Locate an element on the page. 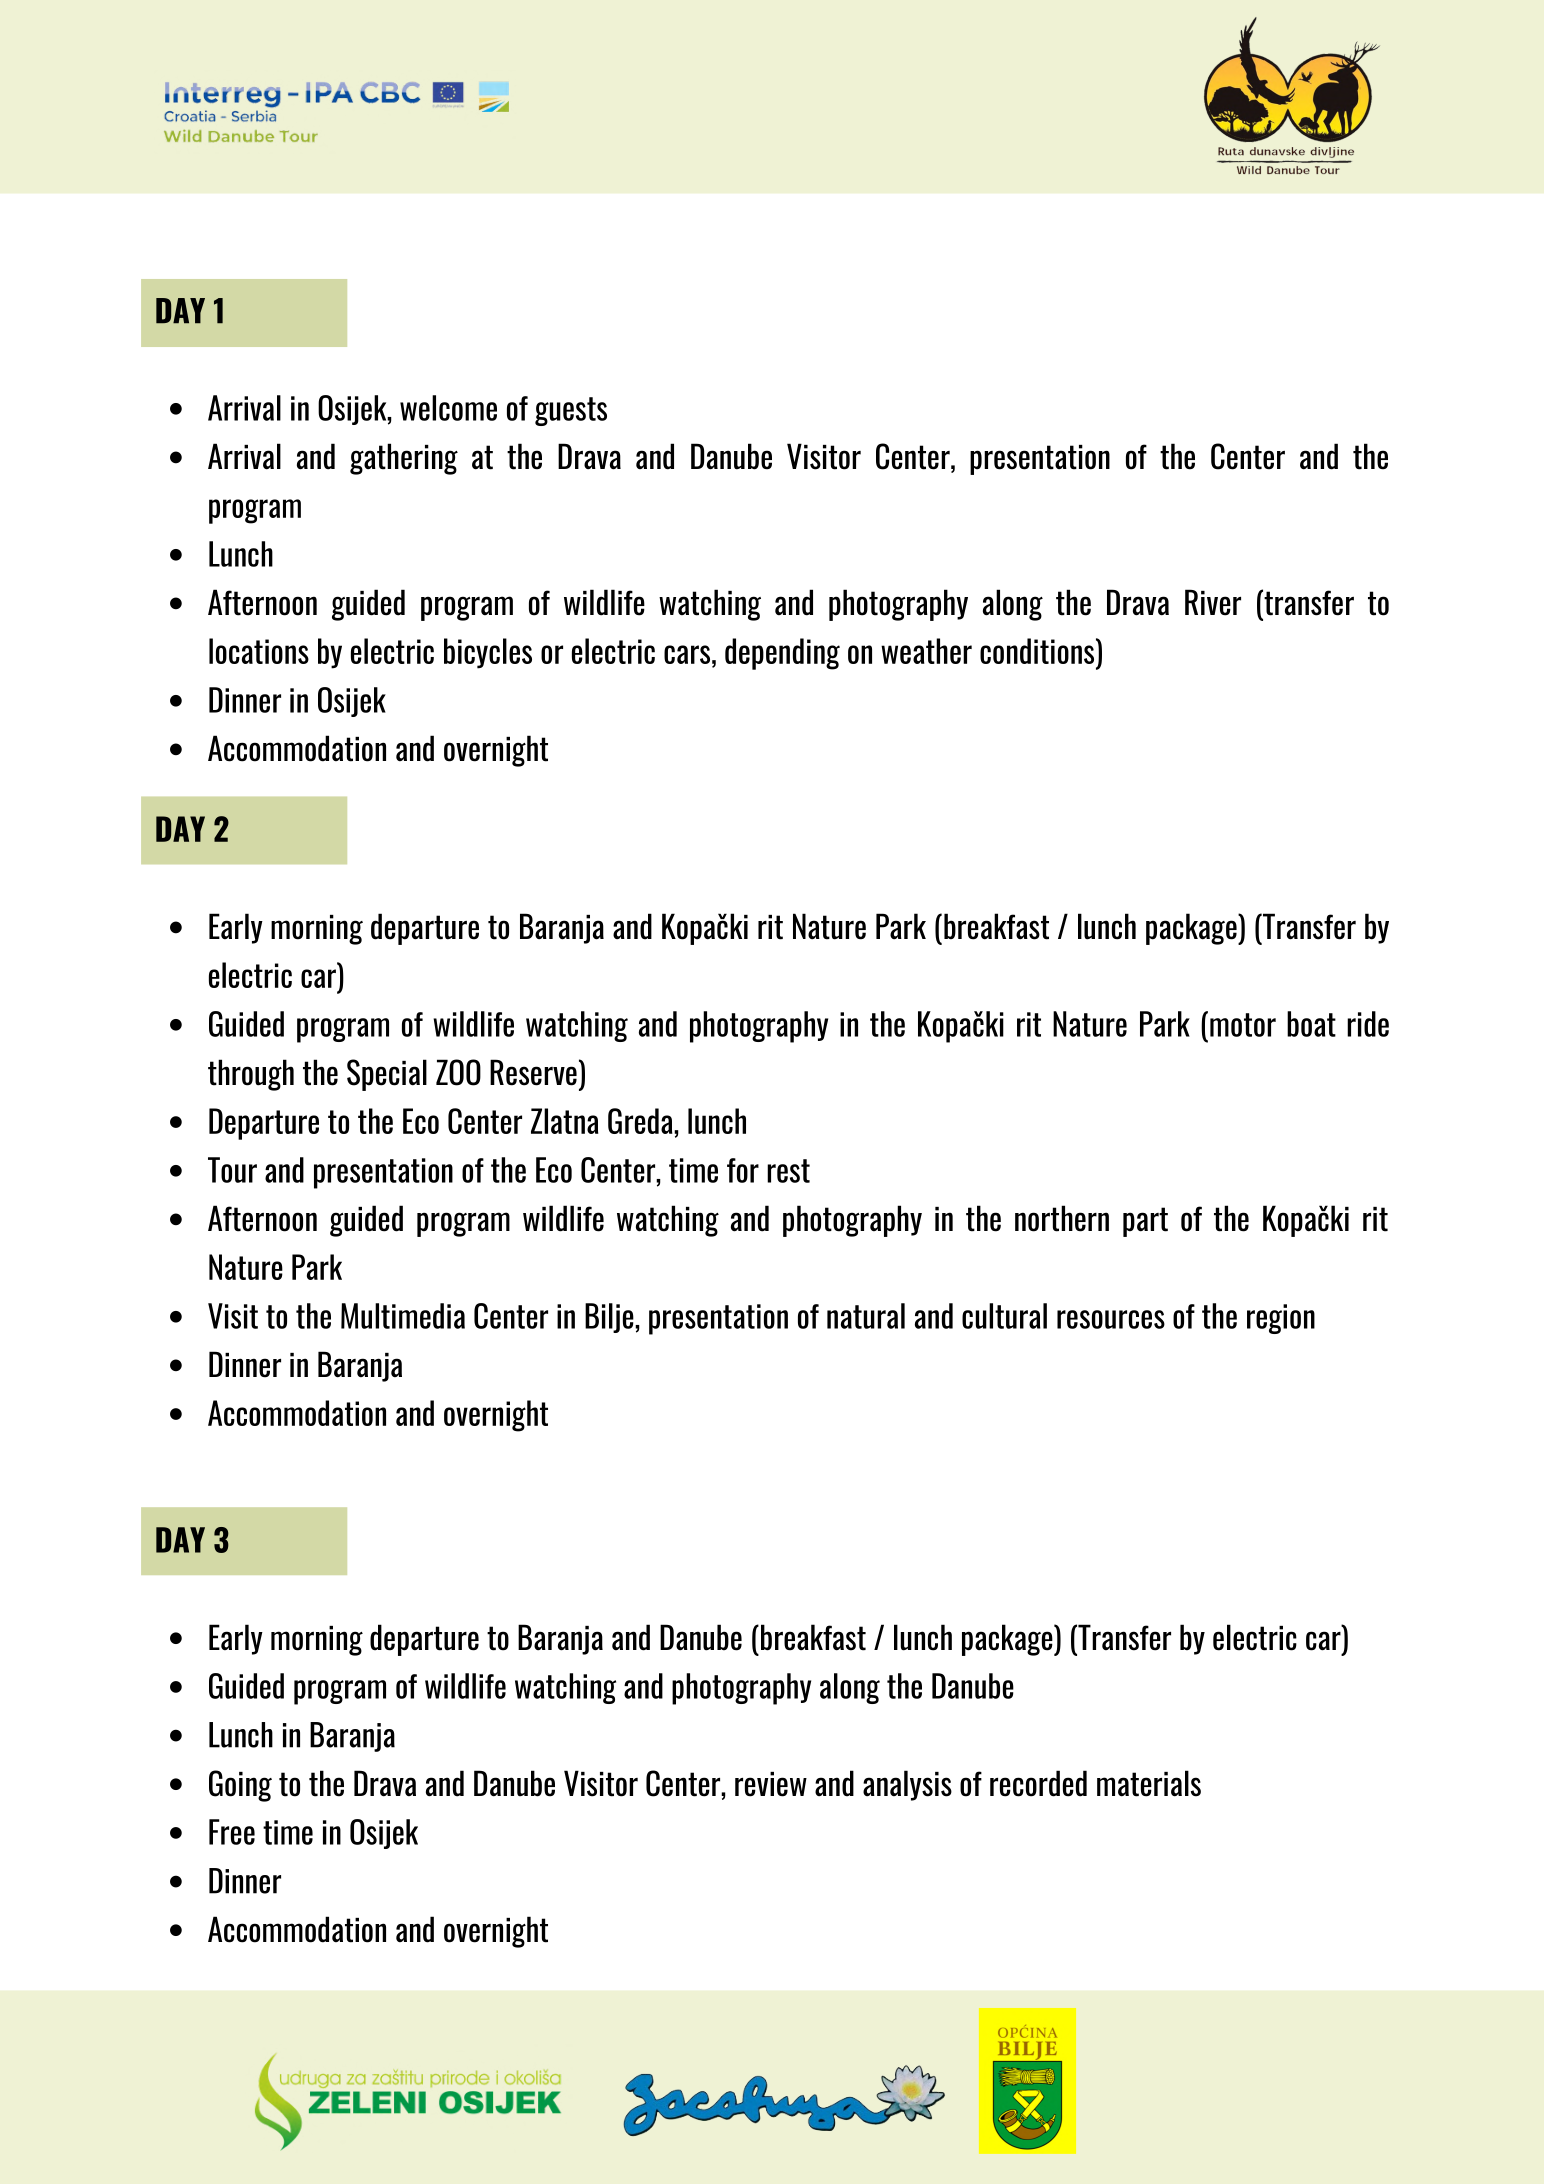  Special is located at coordinates (387, 1075).
